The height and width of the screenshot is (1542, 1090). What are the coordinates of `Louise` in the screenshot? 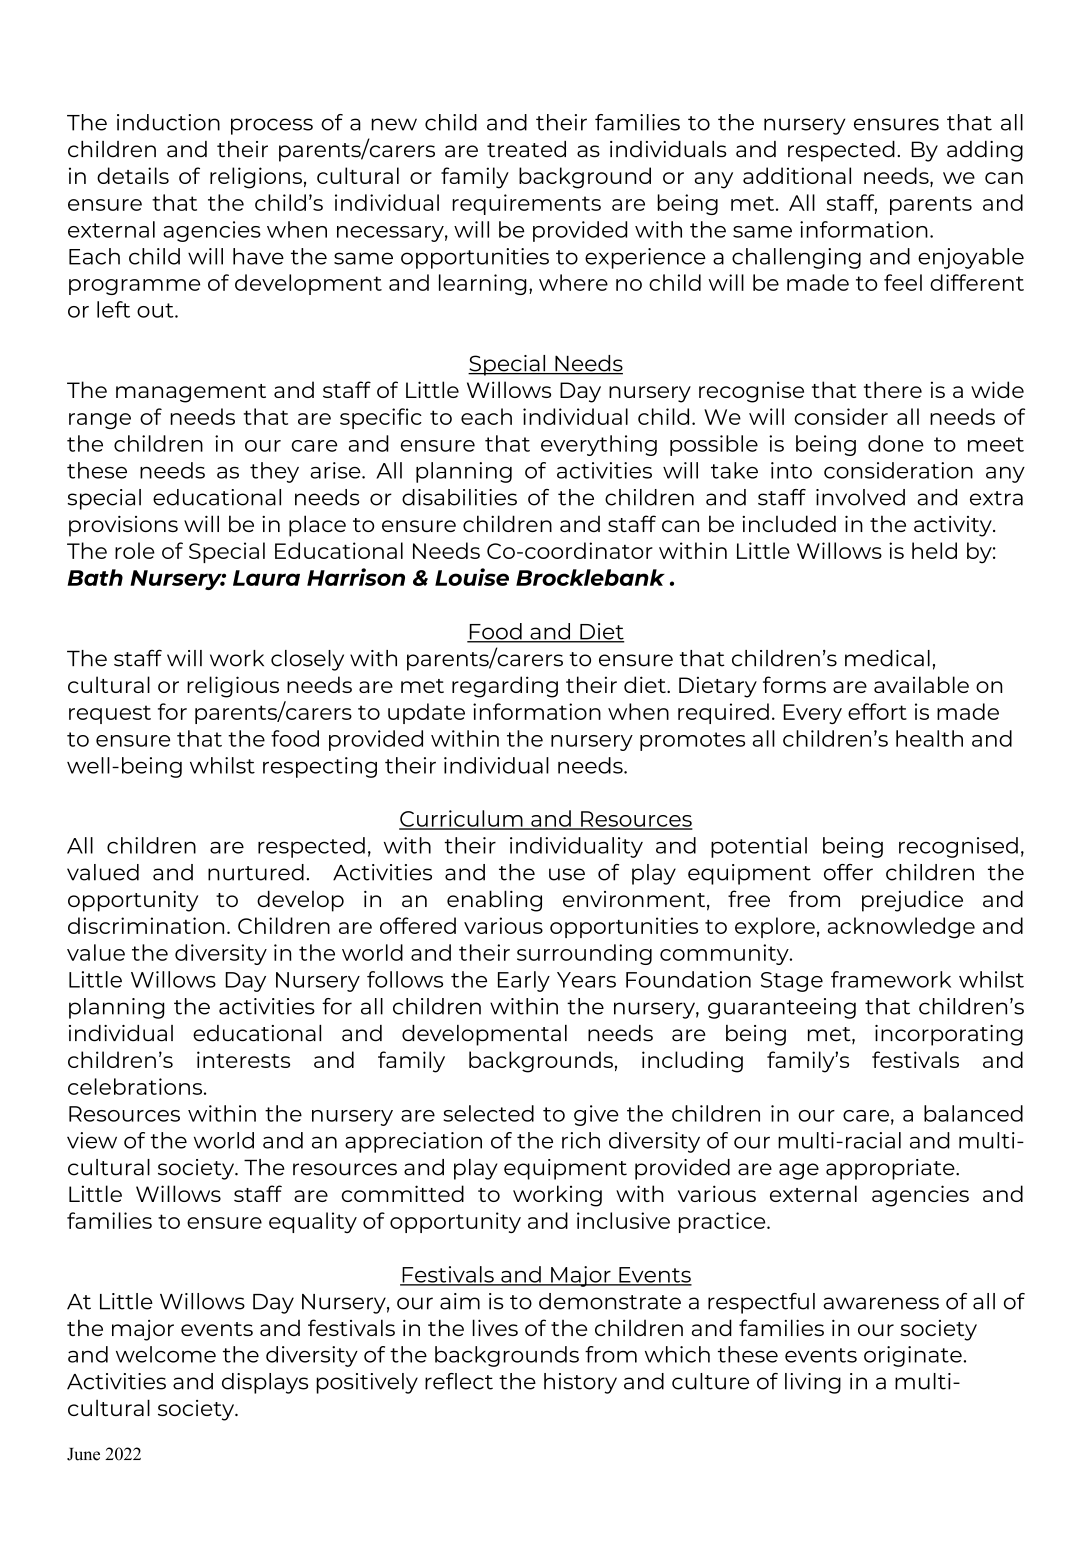 It's located at (472, 577).
